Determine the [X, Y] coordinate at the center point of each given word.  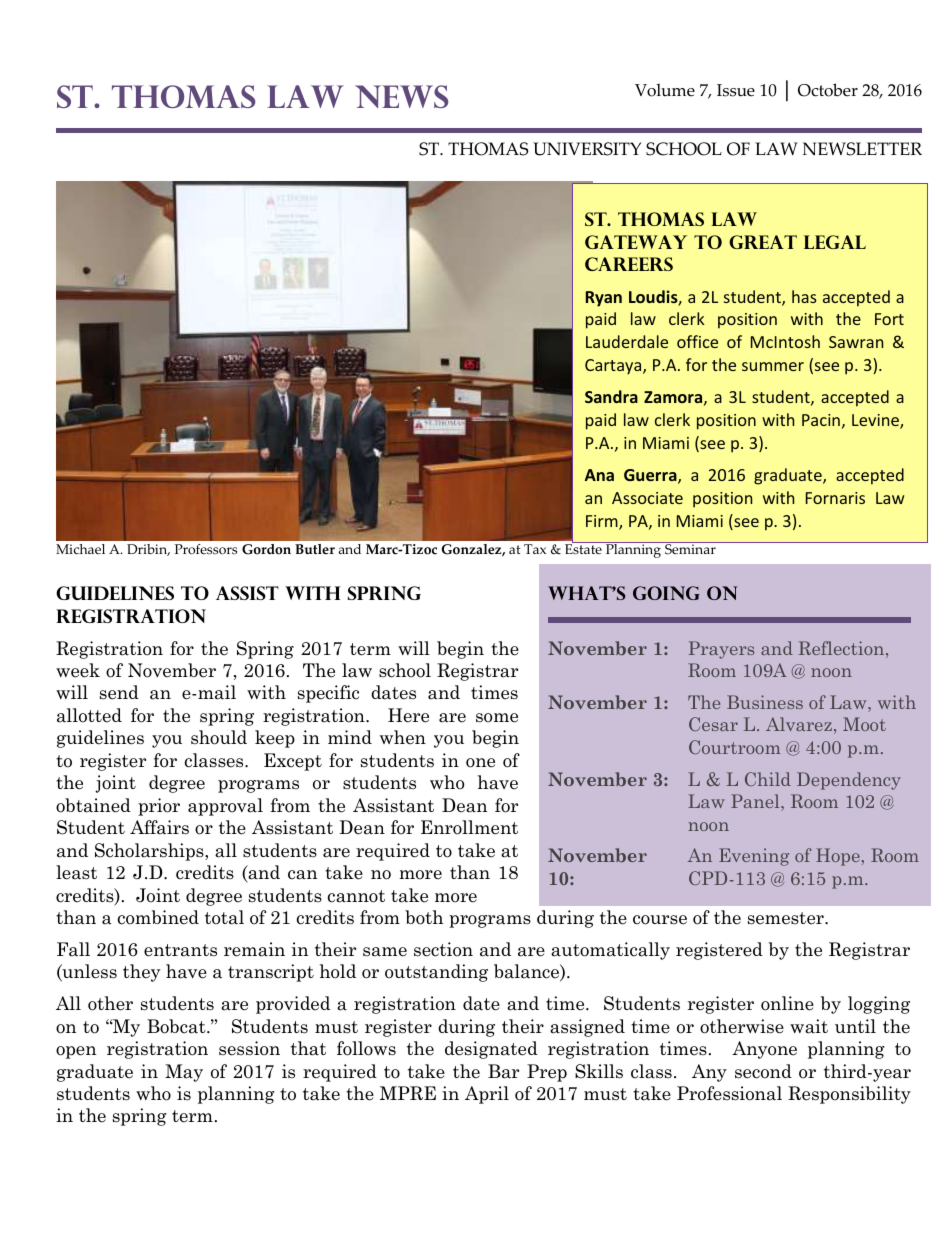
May [184, 1073]
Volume [665, 90]
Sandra [611, 396]
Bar [503, 1071]
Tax [535, 549]
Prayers [721, 650]
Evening [754, 857]
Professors [206, 549]
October [828, 90]
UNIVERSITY [587, 149]
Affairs [159, 827]
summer [773, 366]
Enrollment [469, 827]
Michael [80, 549]
